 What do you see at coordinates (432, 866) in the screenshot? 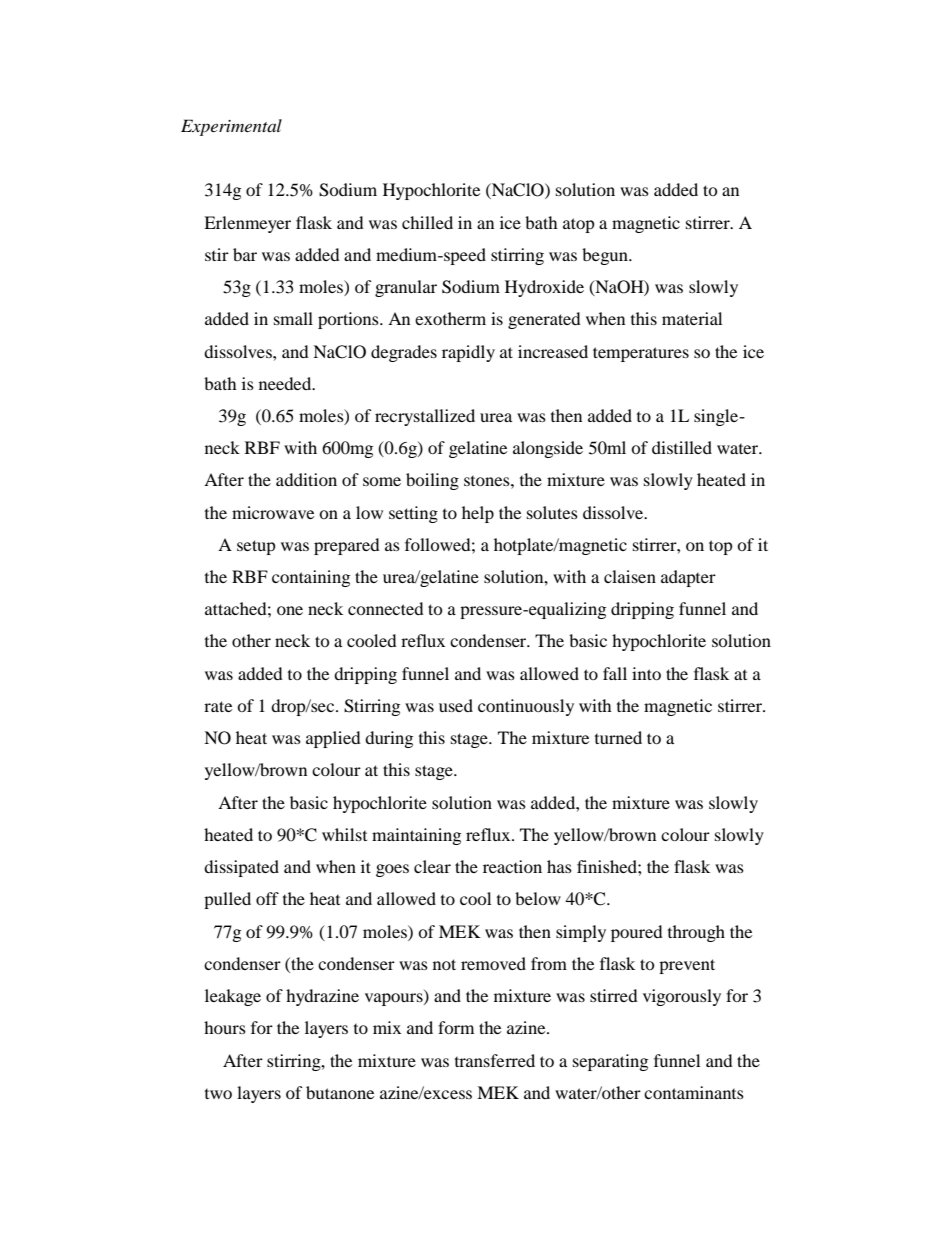
I see `clear` at bounding box center [432, 866].
